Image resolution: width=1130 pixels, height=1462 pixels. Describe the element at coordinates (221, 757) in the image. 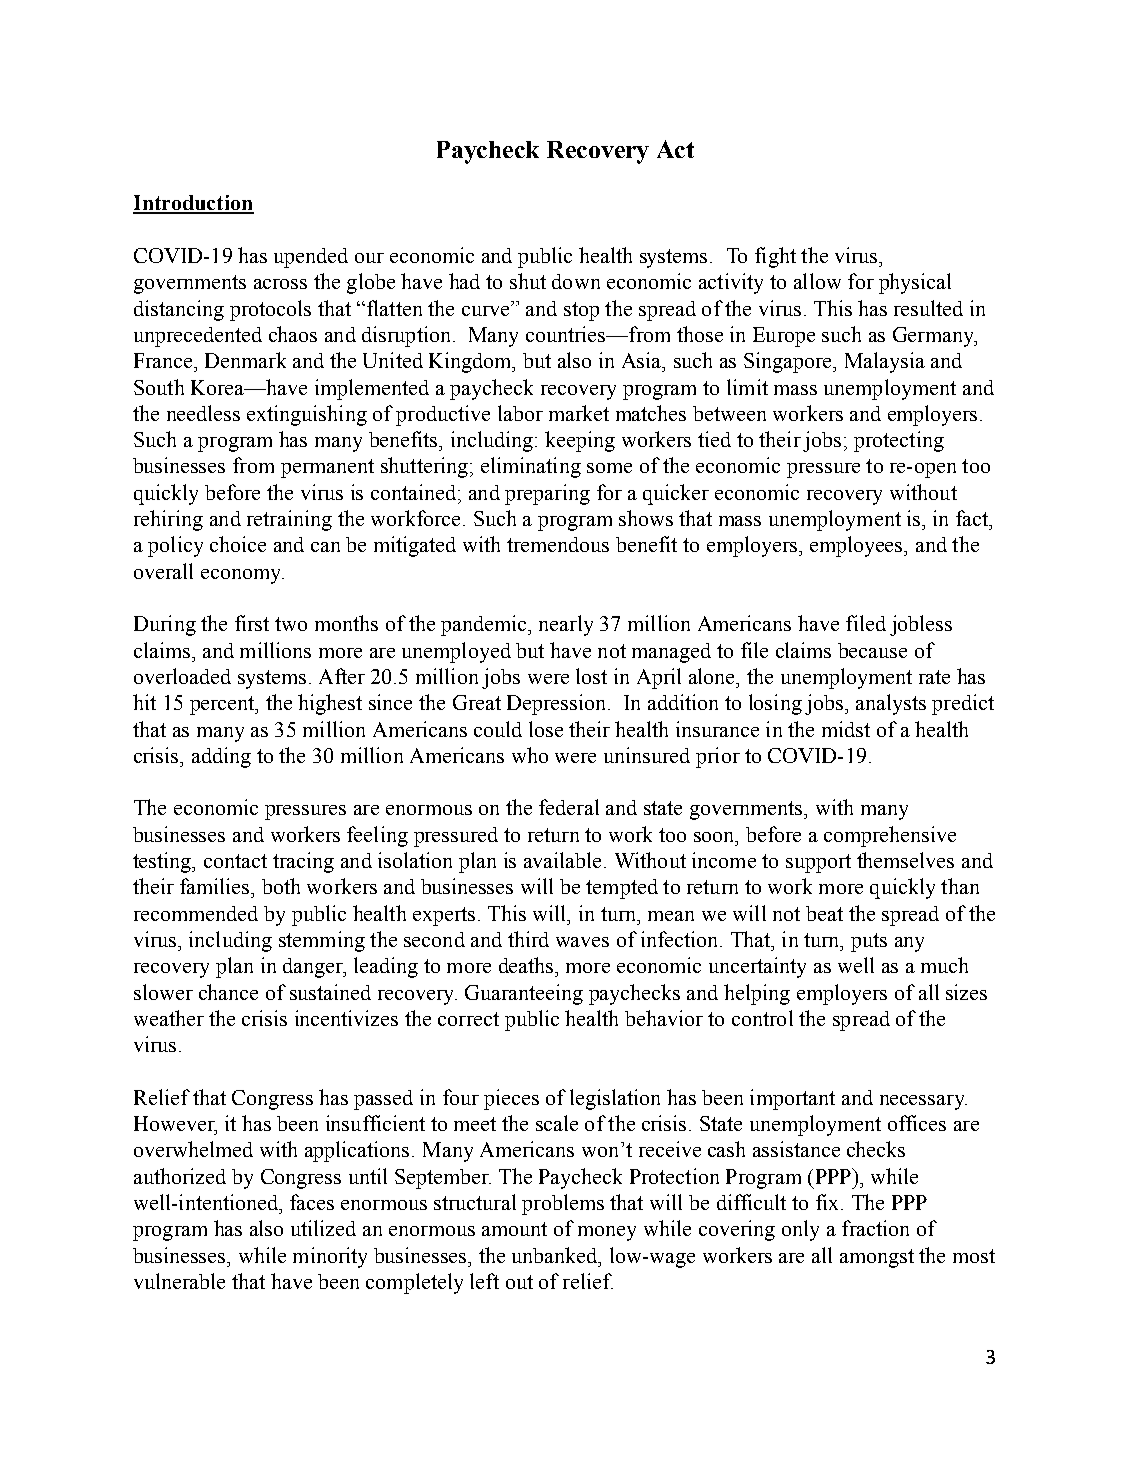

I see `adding` at that location.
